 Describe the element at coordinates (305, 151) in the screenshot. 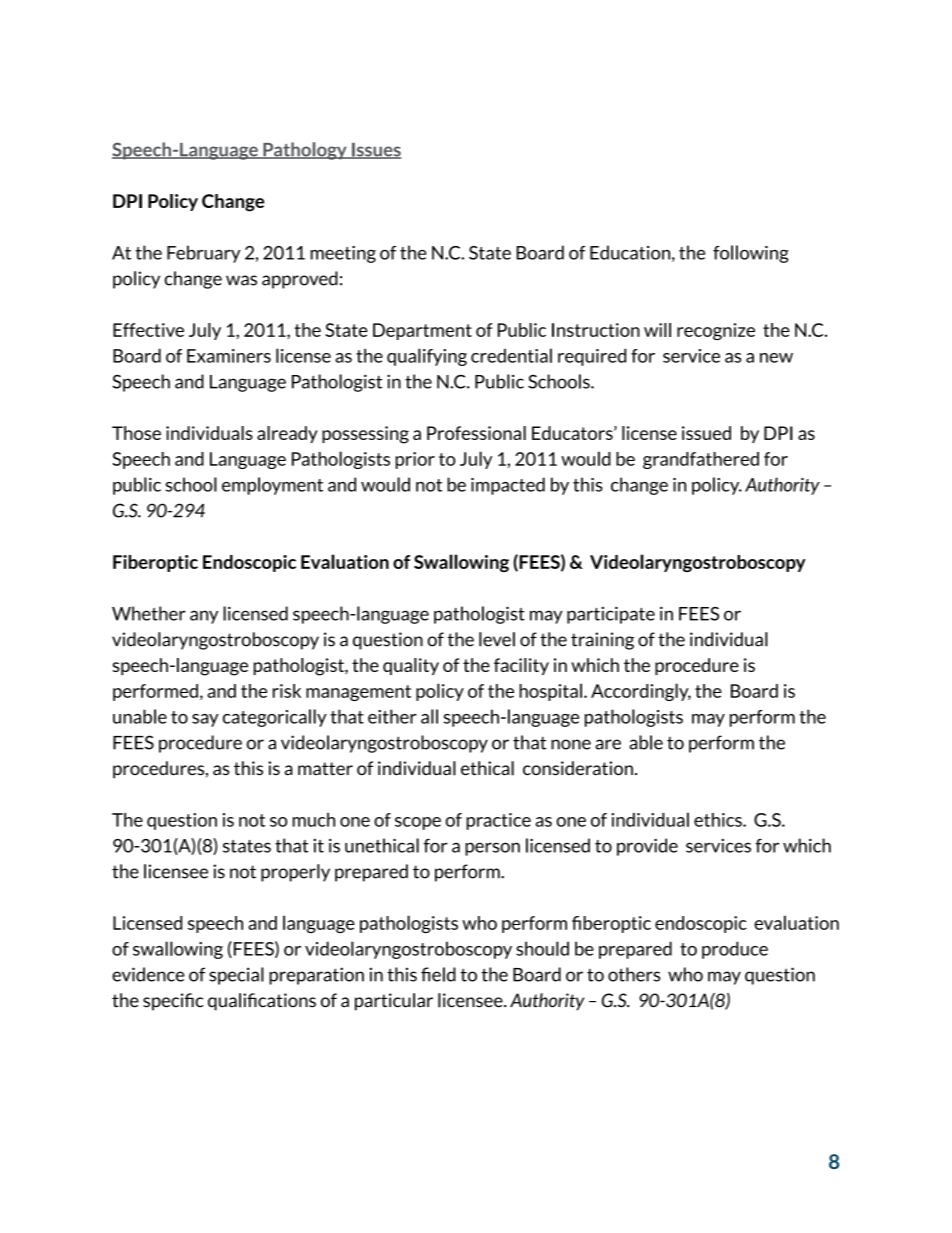

I see `Pathology` at that location.
